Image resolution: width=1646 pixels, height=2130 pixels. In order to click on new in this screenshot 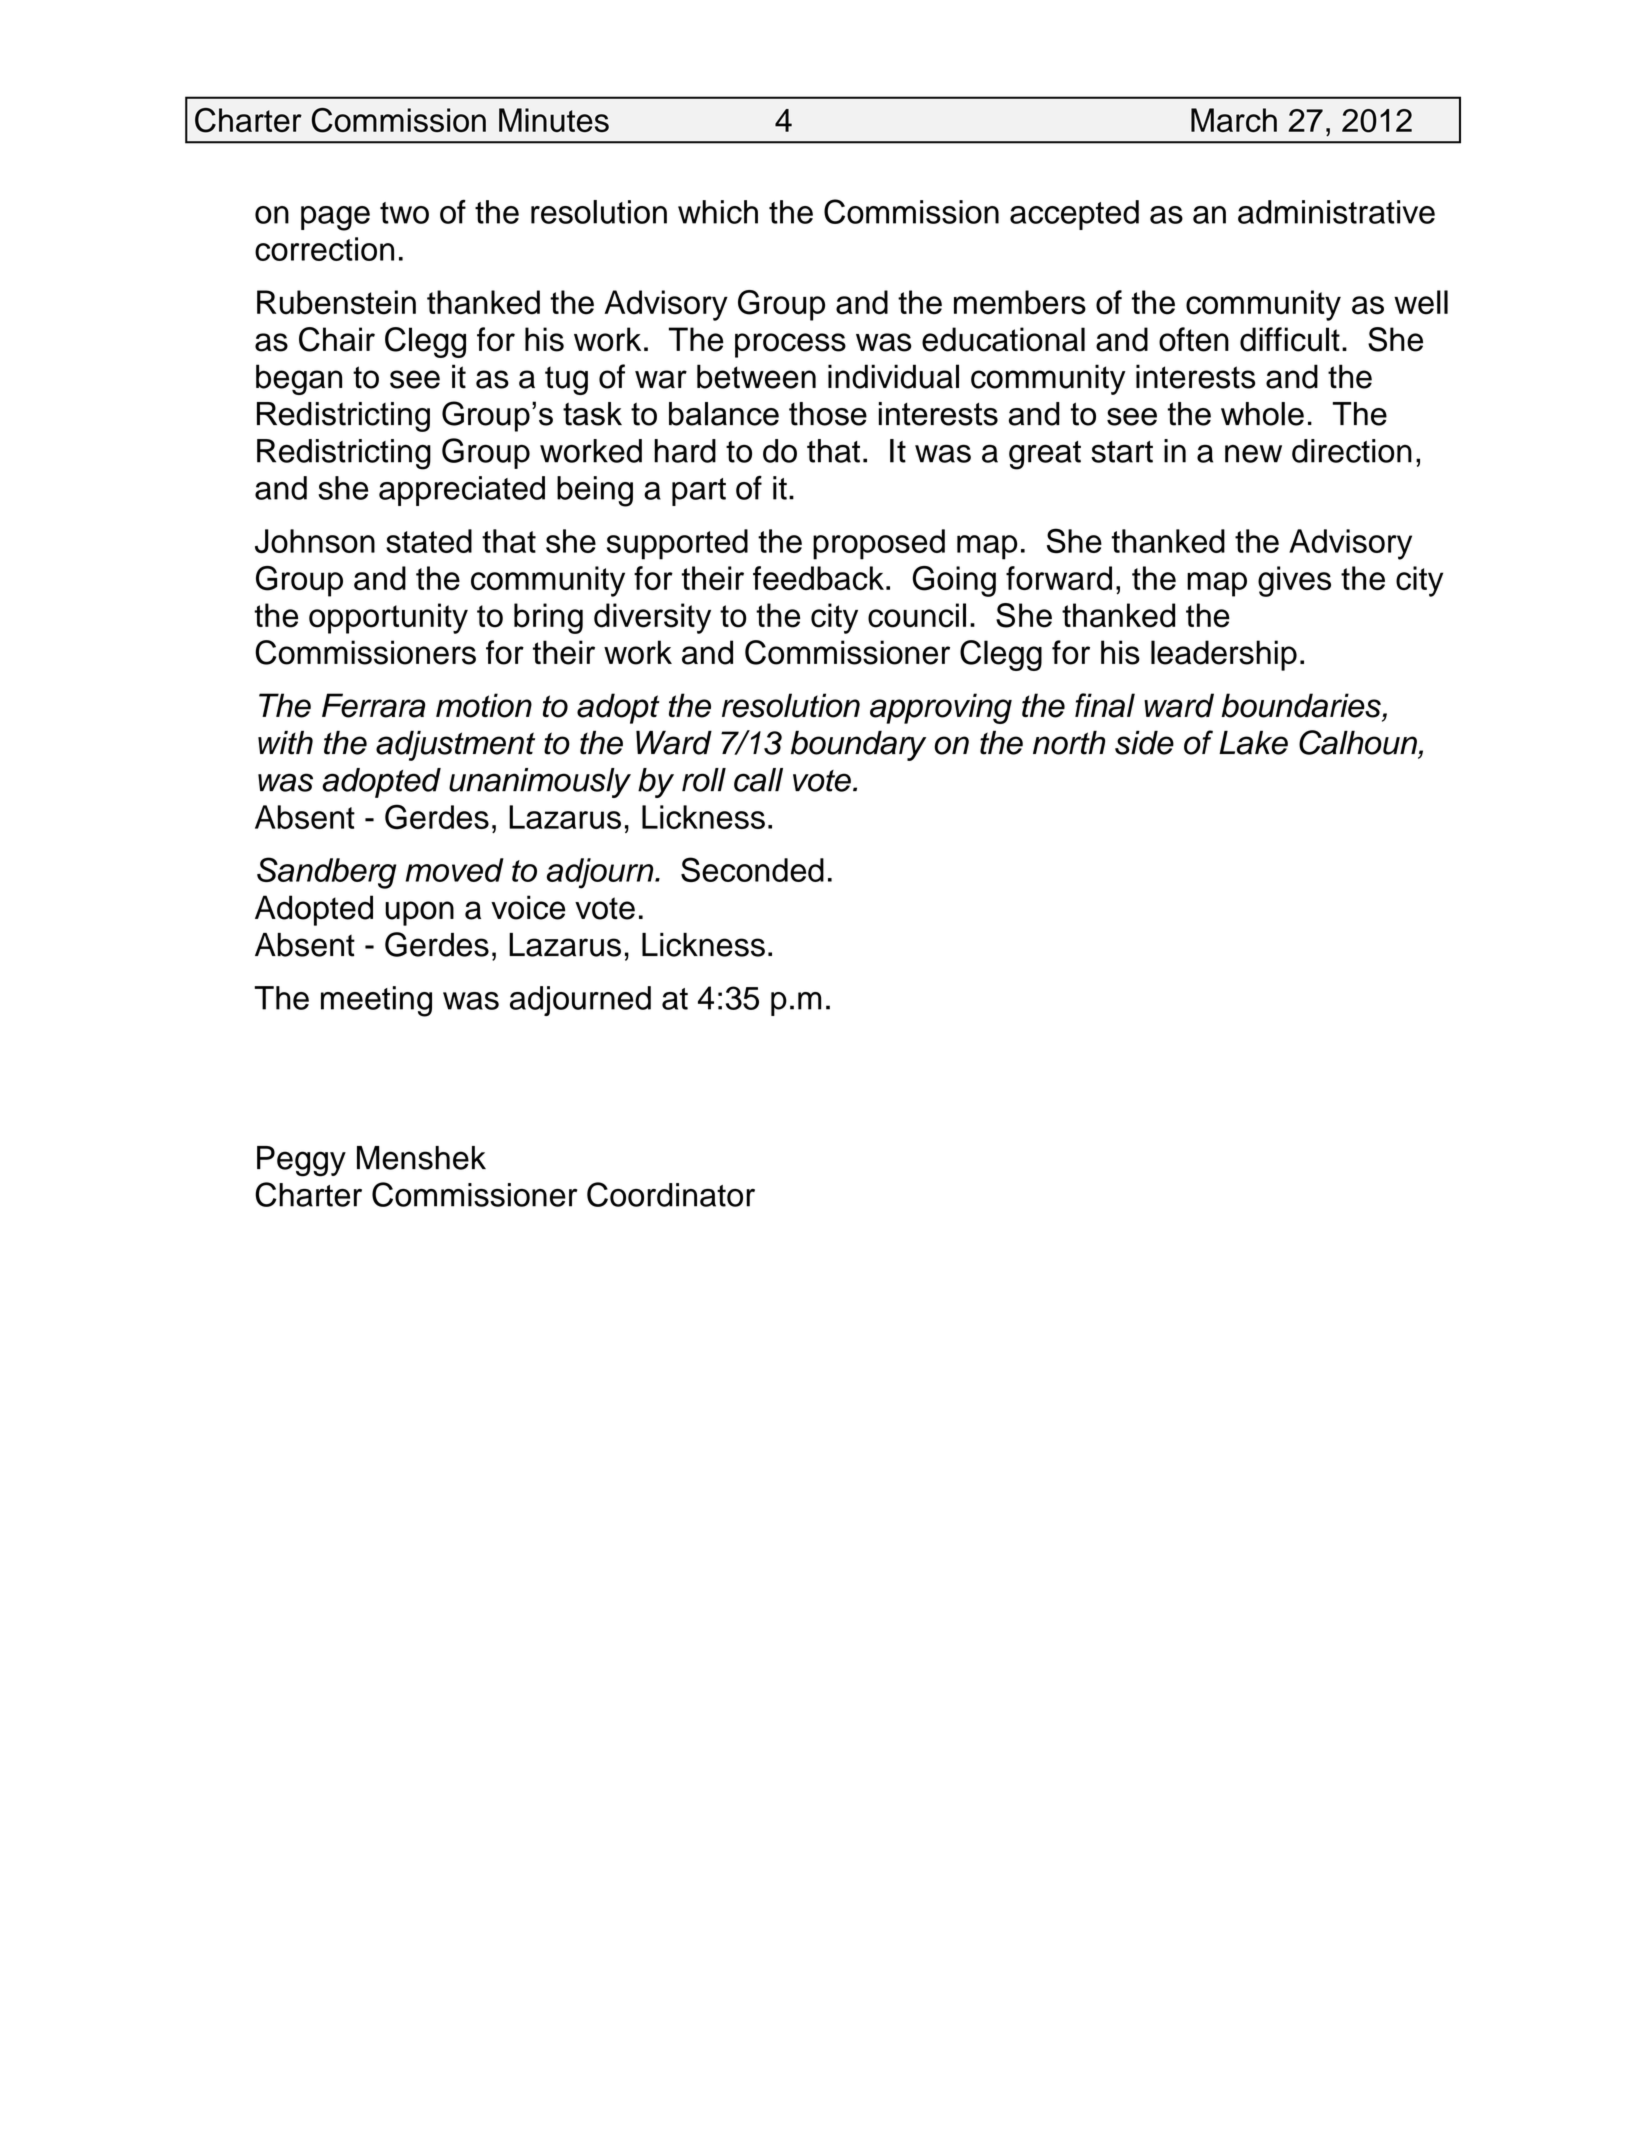, I will do `click(1253, 453)`.
